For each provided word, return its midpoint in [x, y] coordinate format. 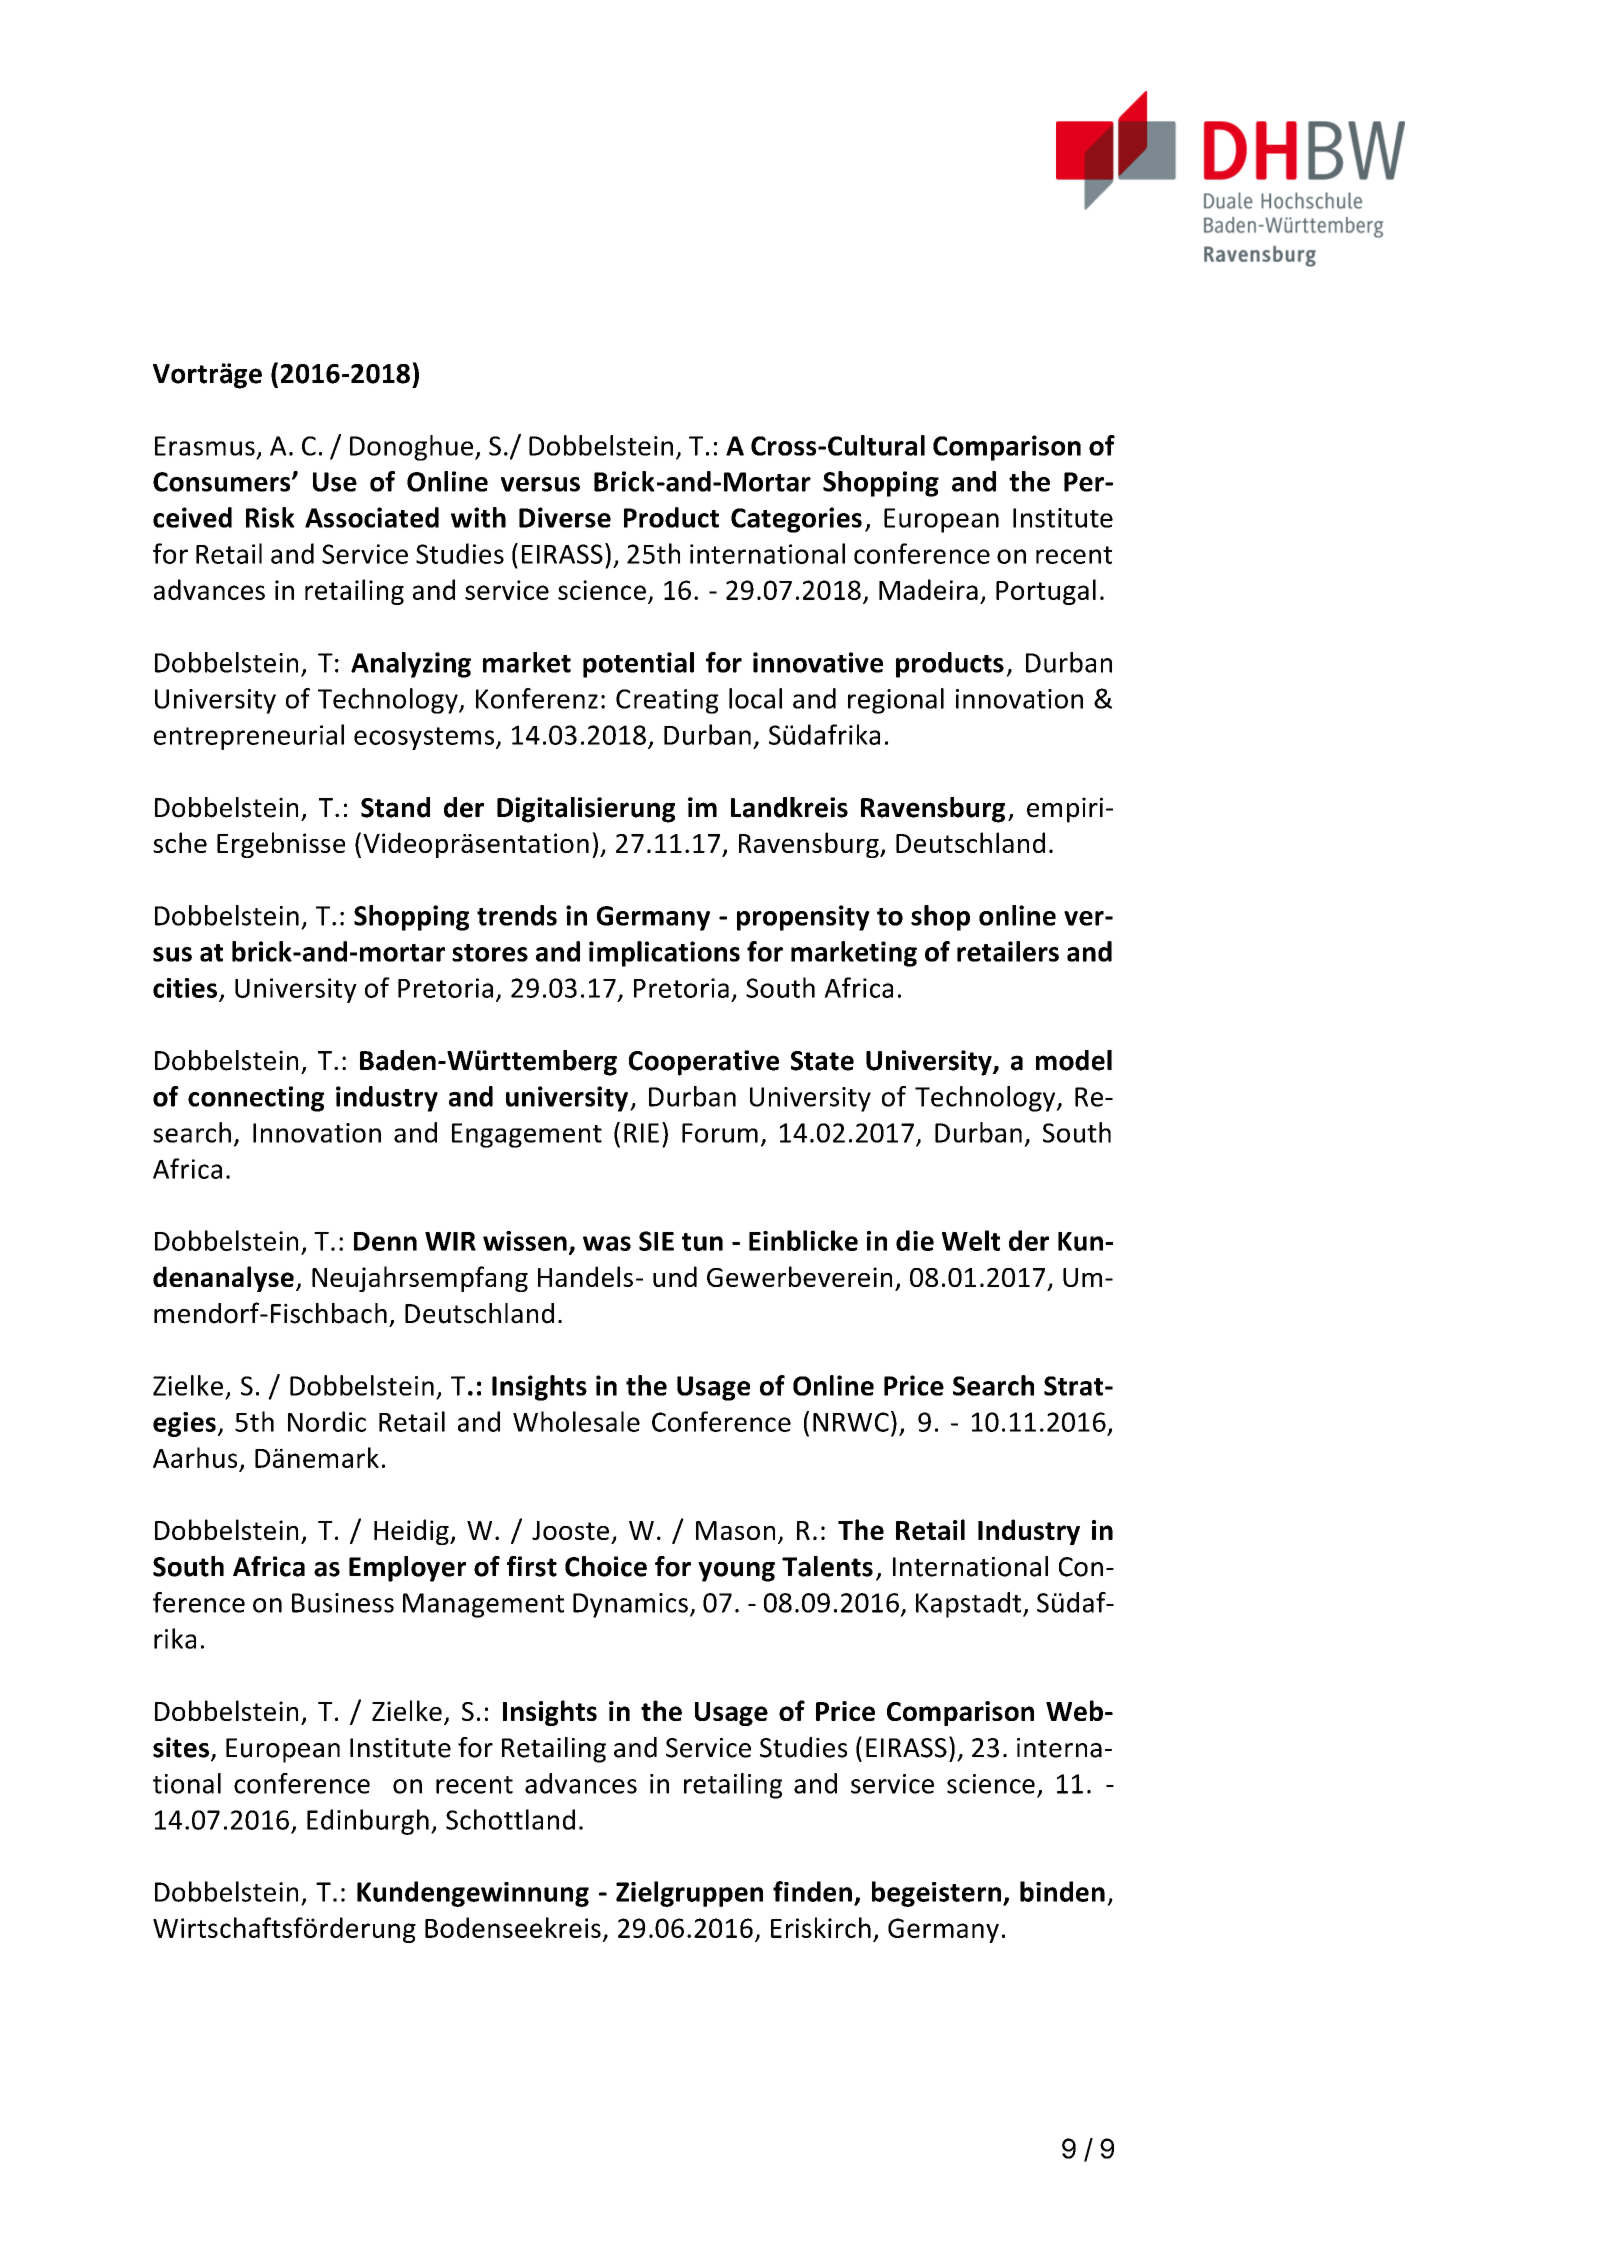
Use [335, 482]
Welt [971, 1240]
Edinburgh [368, 1822]
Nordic [327, 1421]
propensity [803, 918]
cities [185, 988]
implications [664, 954]
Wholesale [576, 1421]
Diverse [565, 517]
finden [812, 1891]
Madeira [928, 589]
